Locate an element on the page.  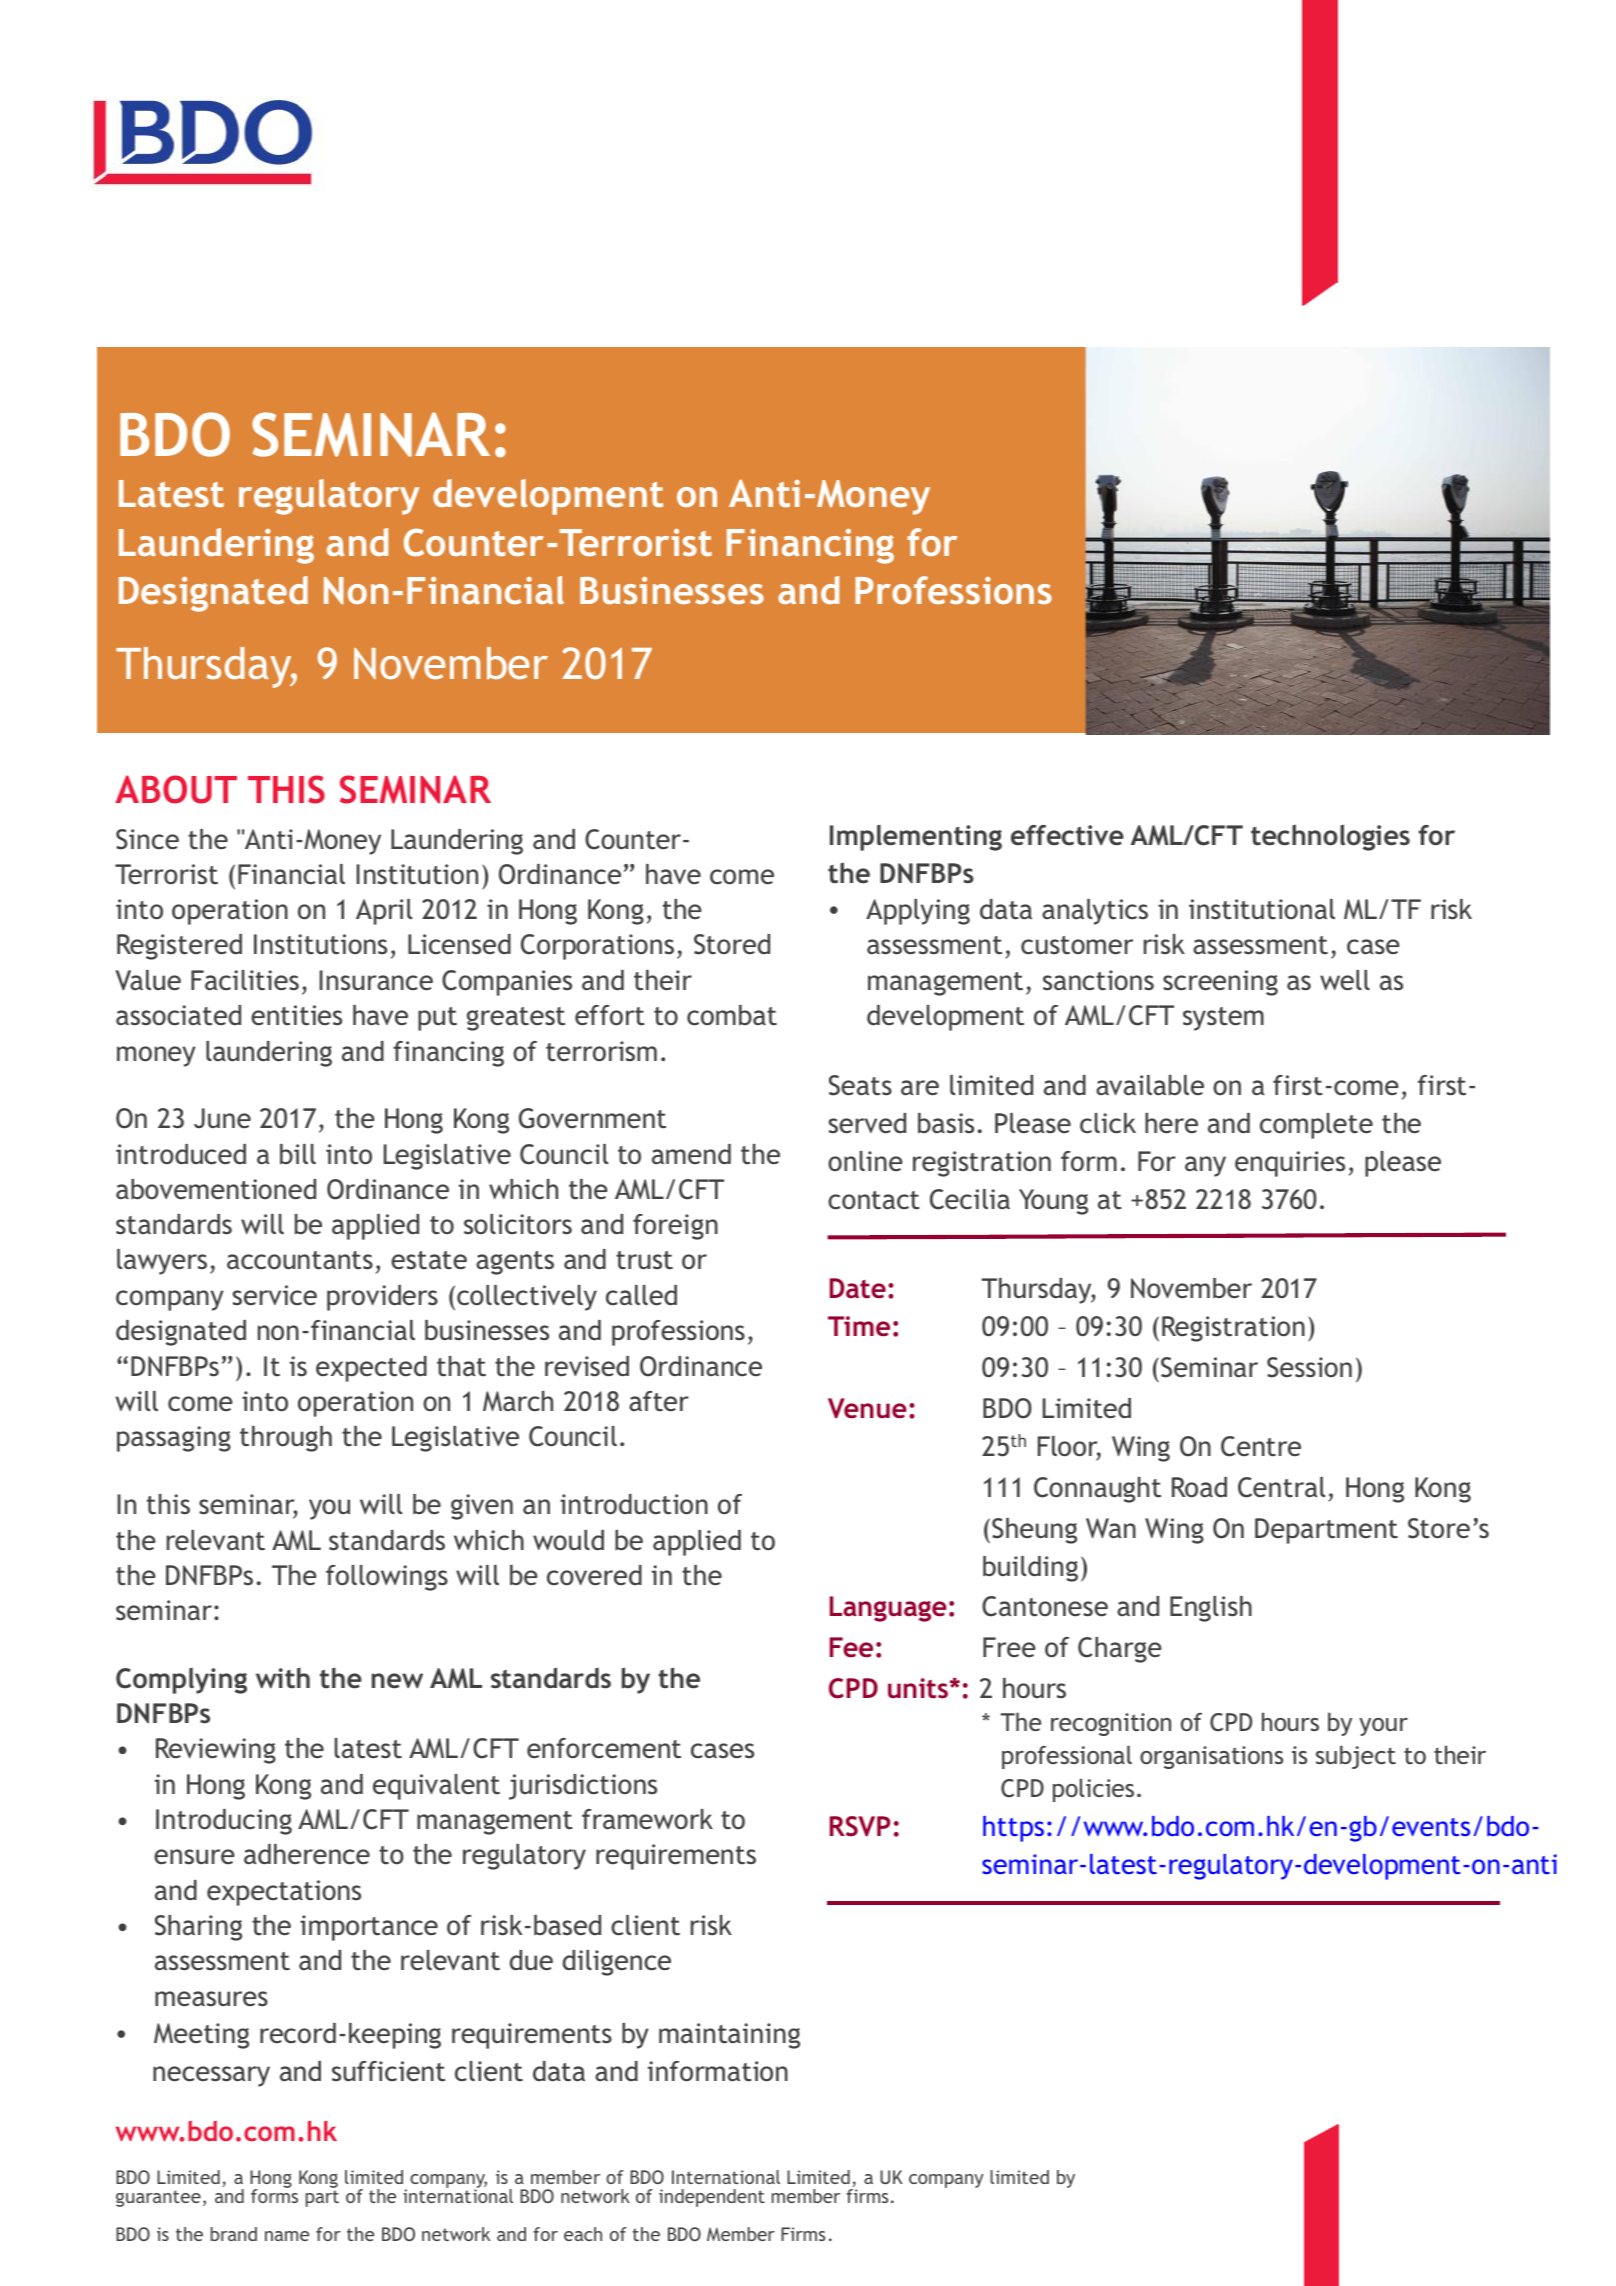
technologies is located at coordinates (1330, 837).
